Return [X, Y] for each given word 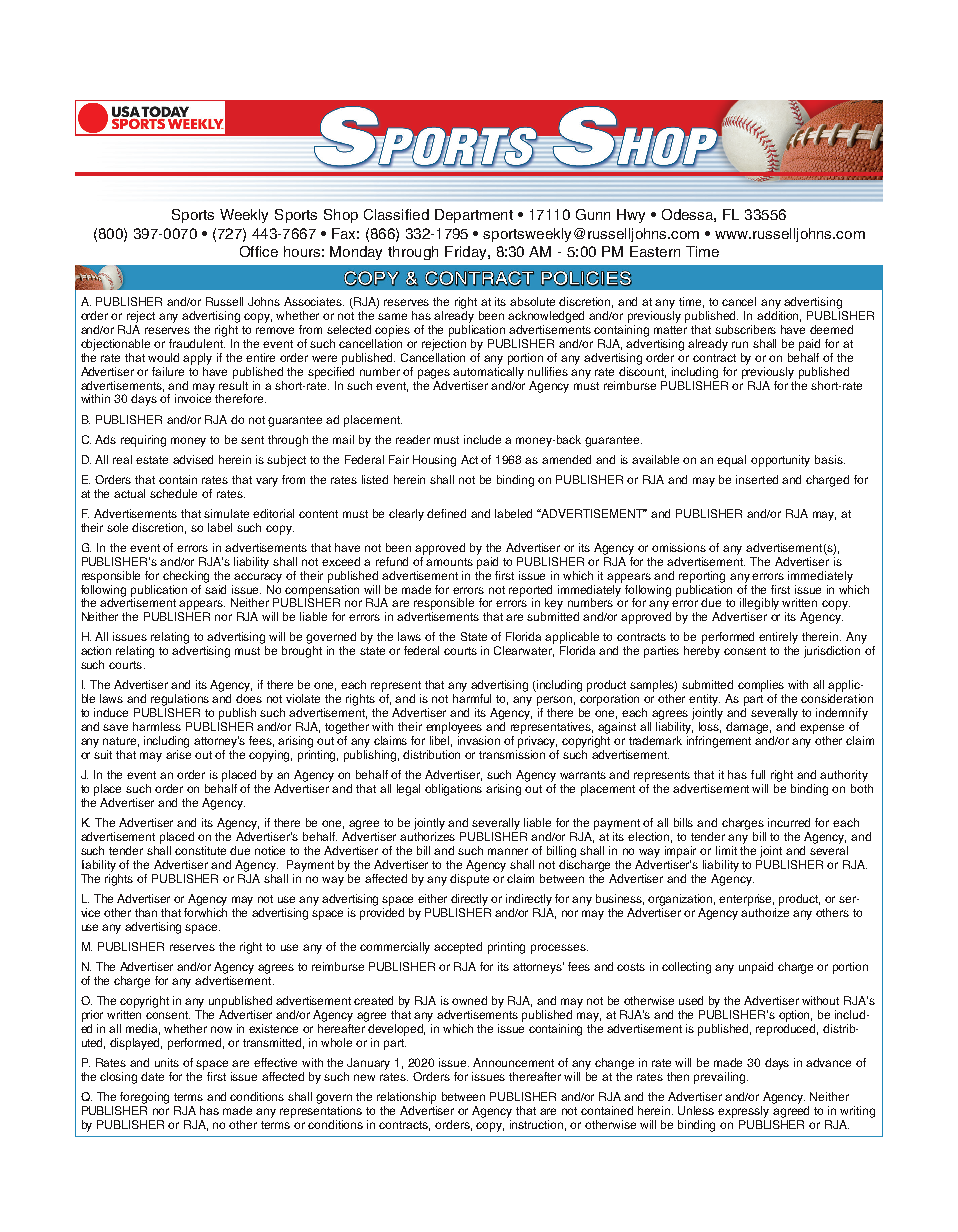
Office [259, 251]
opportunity [780, 461]
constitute [200, 850]
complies [761, 686]
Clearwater [524, 651]
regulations [179, 701]
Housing [434, 461]
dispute [469, 880]
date [152, 1076]
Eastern [655, 251]
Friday [467, 253]
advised [193, 459]
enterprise [746, 900]
